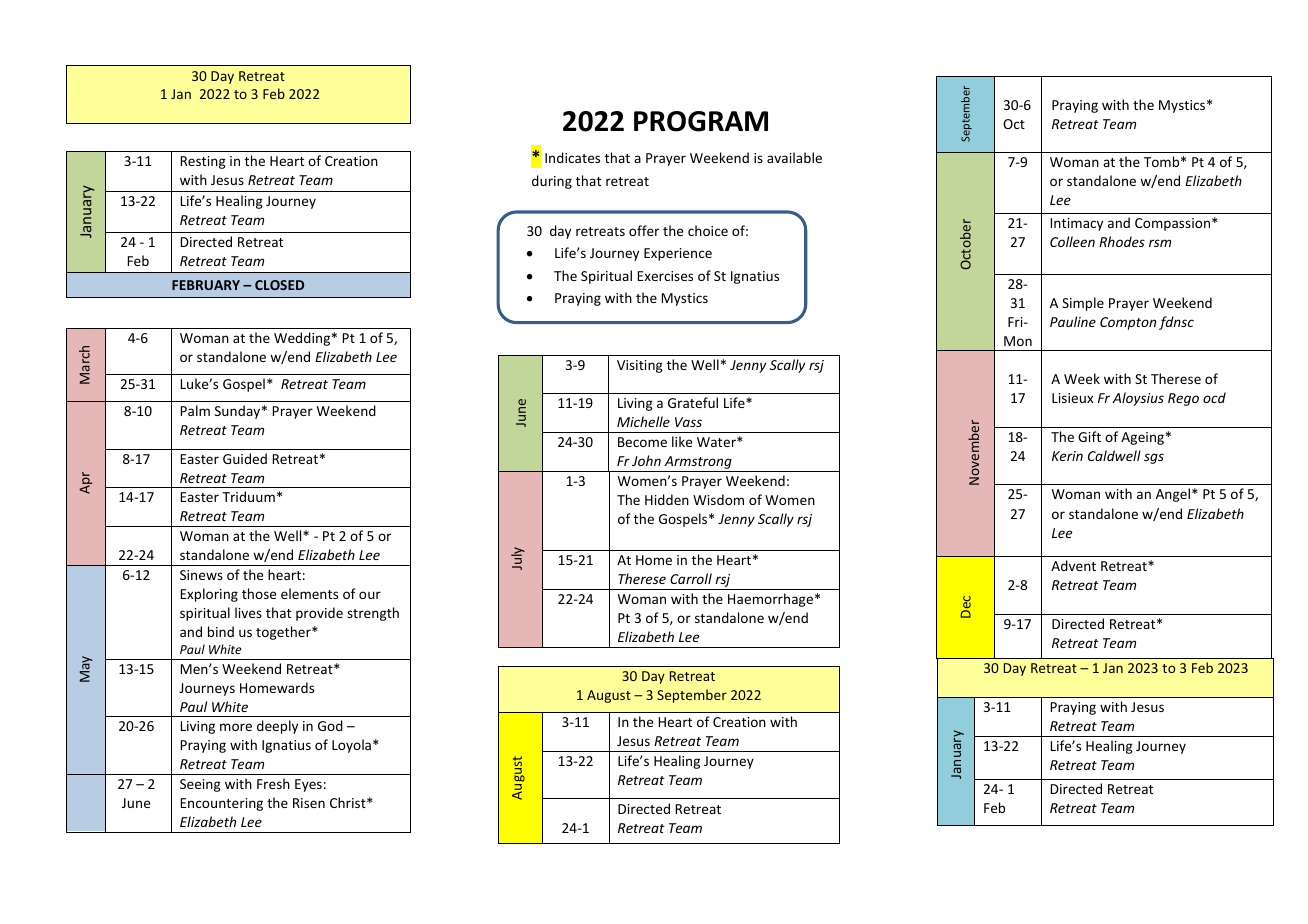 The width and height of the screenshot is (1308, 924). What do you see at coordinates (1077, 224) in the screenshot?
I see `Intimacy` at bounding box center [1077, 224].
